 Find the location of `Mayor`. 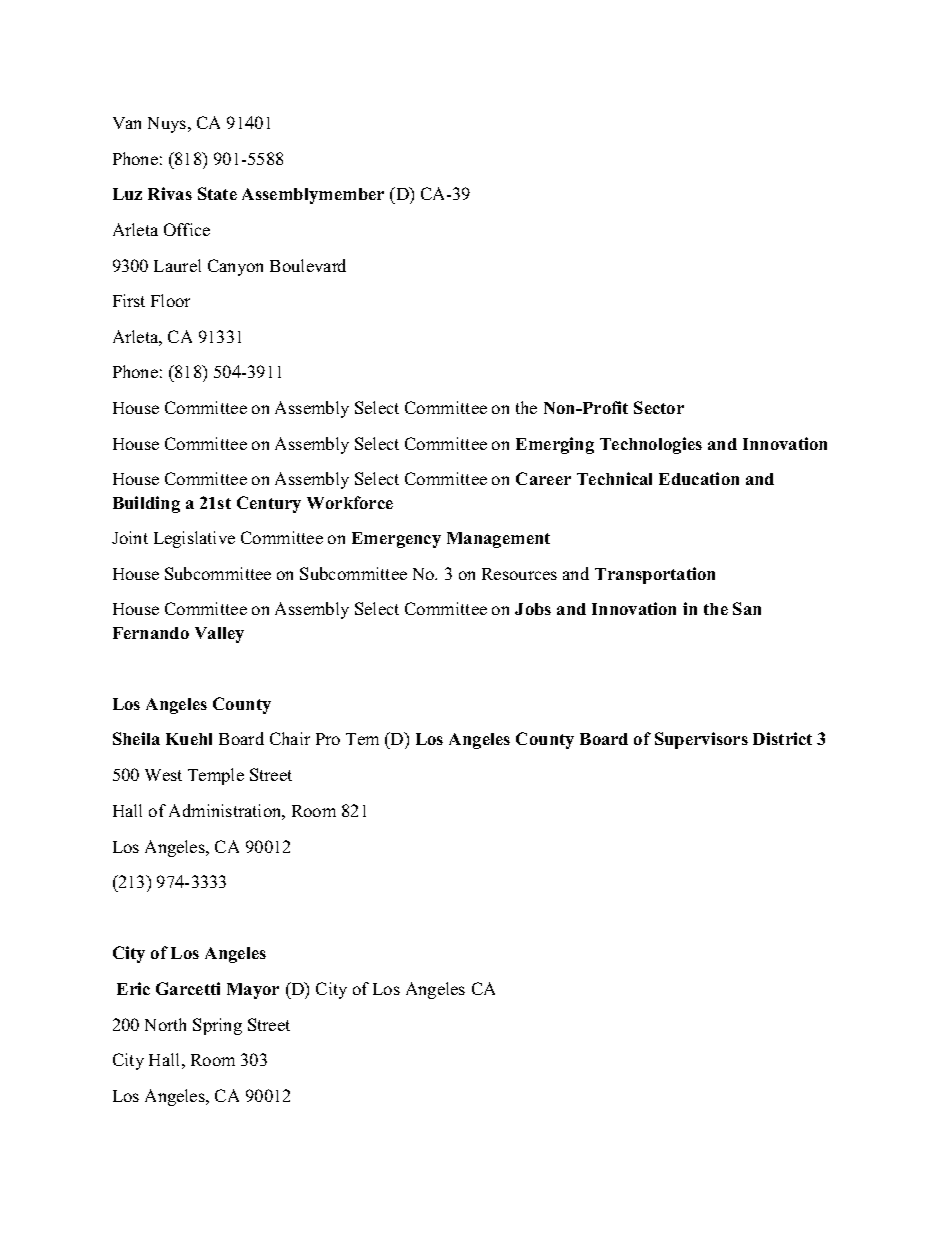

Mayor is located at coordinates (253, 991).
